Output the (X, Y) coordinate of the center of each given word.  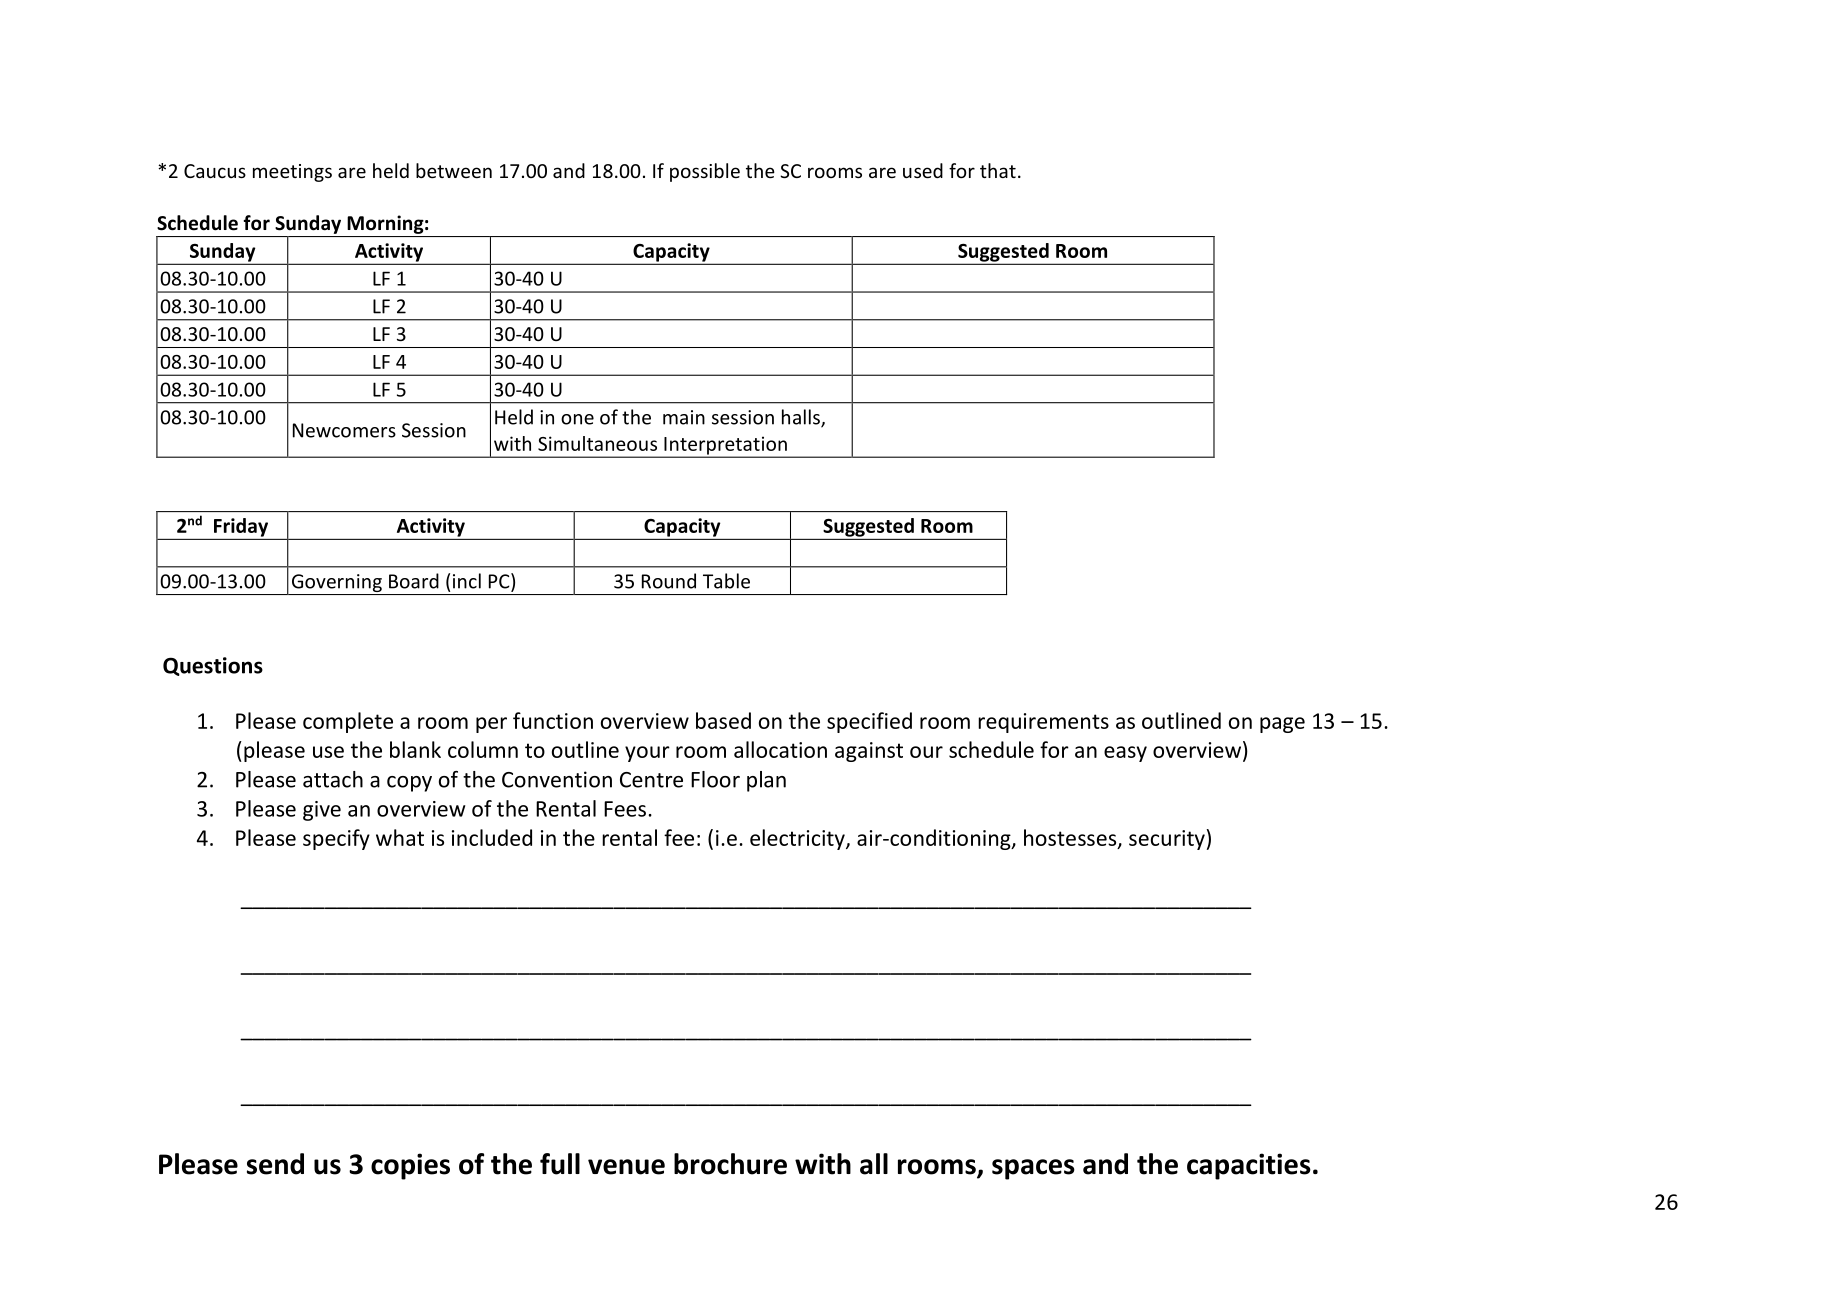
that (998, 170)
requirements (1043, 723)
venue (626, 1167)
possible (705, 172)
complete (348, 722)
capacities (1249, 1166)
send (275, 1164)
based (723, 720)
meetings (292, 173)
